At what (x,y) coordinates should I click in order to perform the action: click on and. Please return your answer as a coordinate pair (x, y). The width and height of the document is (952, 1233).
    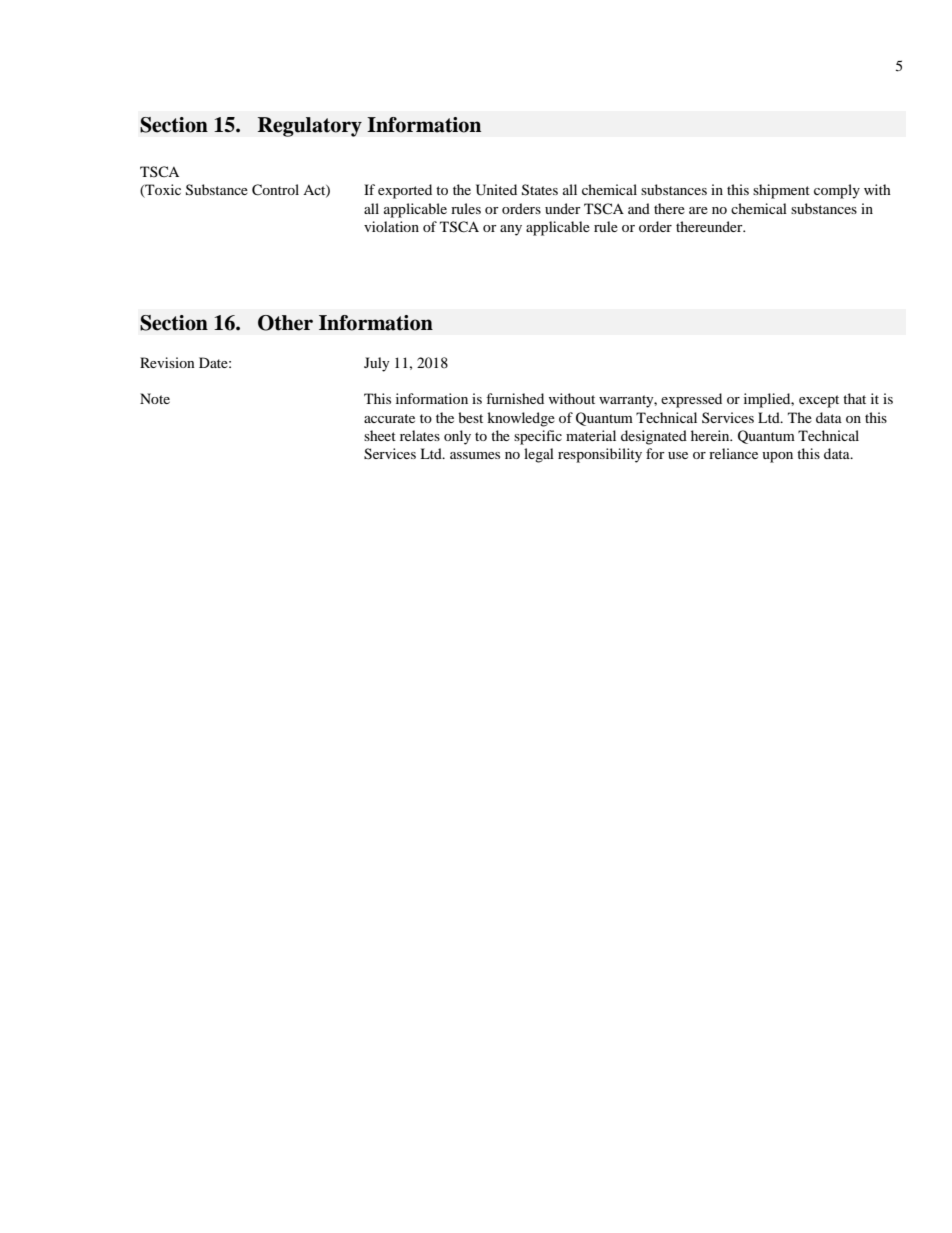
    Looking at the image, I should click on (639, 208).
